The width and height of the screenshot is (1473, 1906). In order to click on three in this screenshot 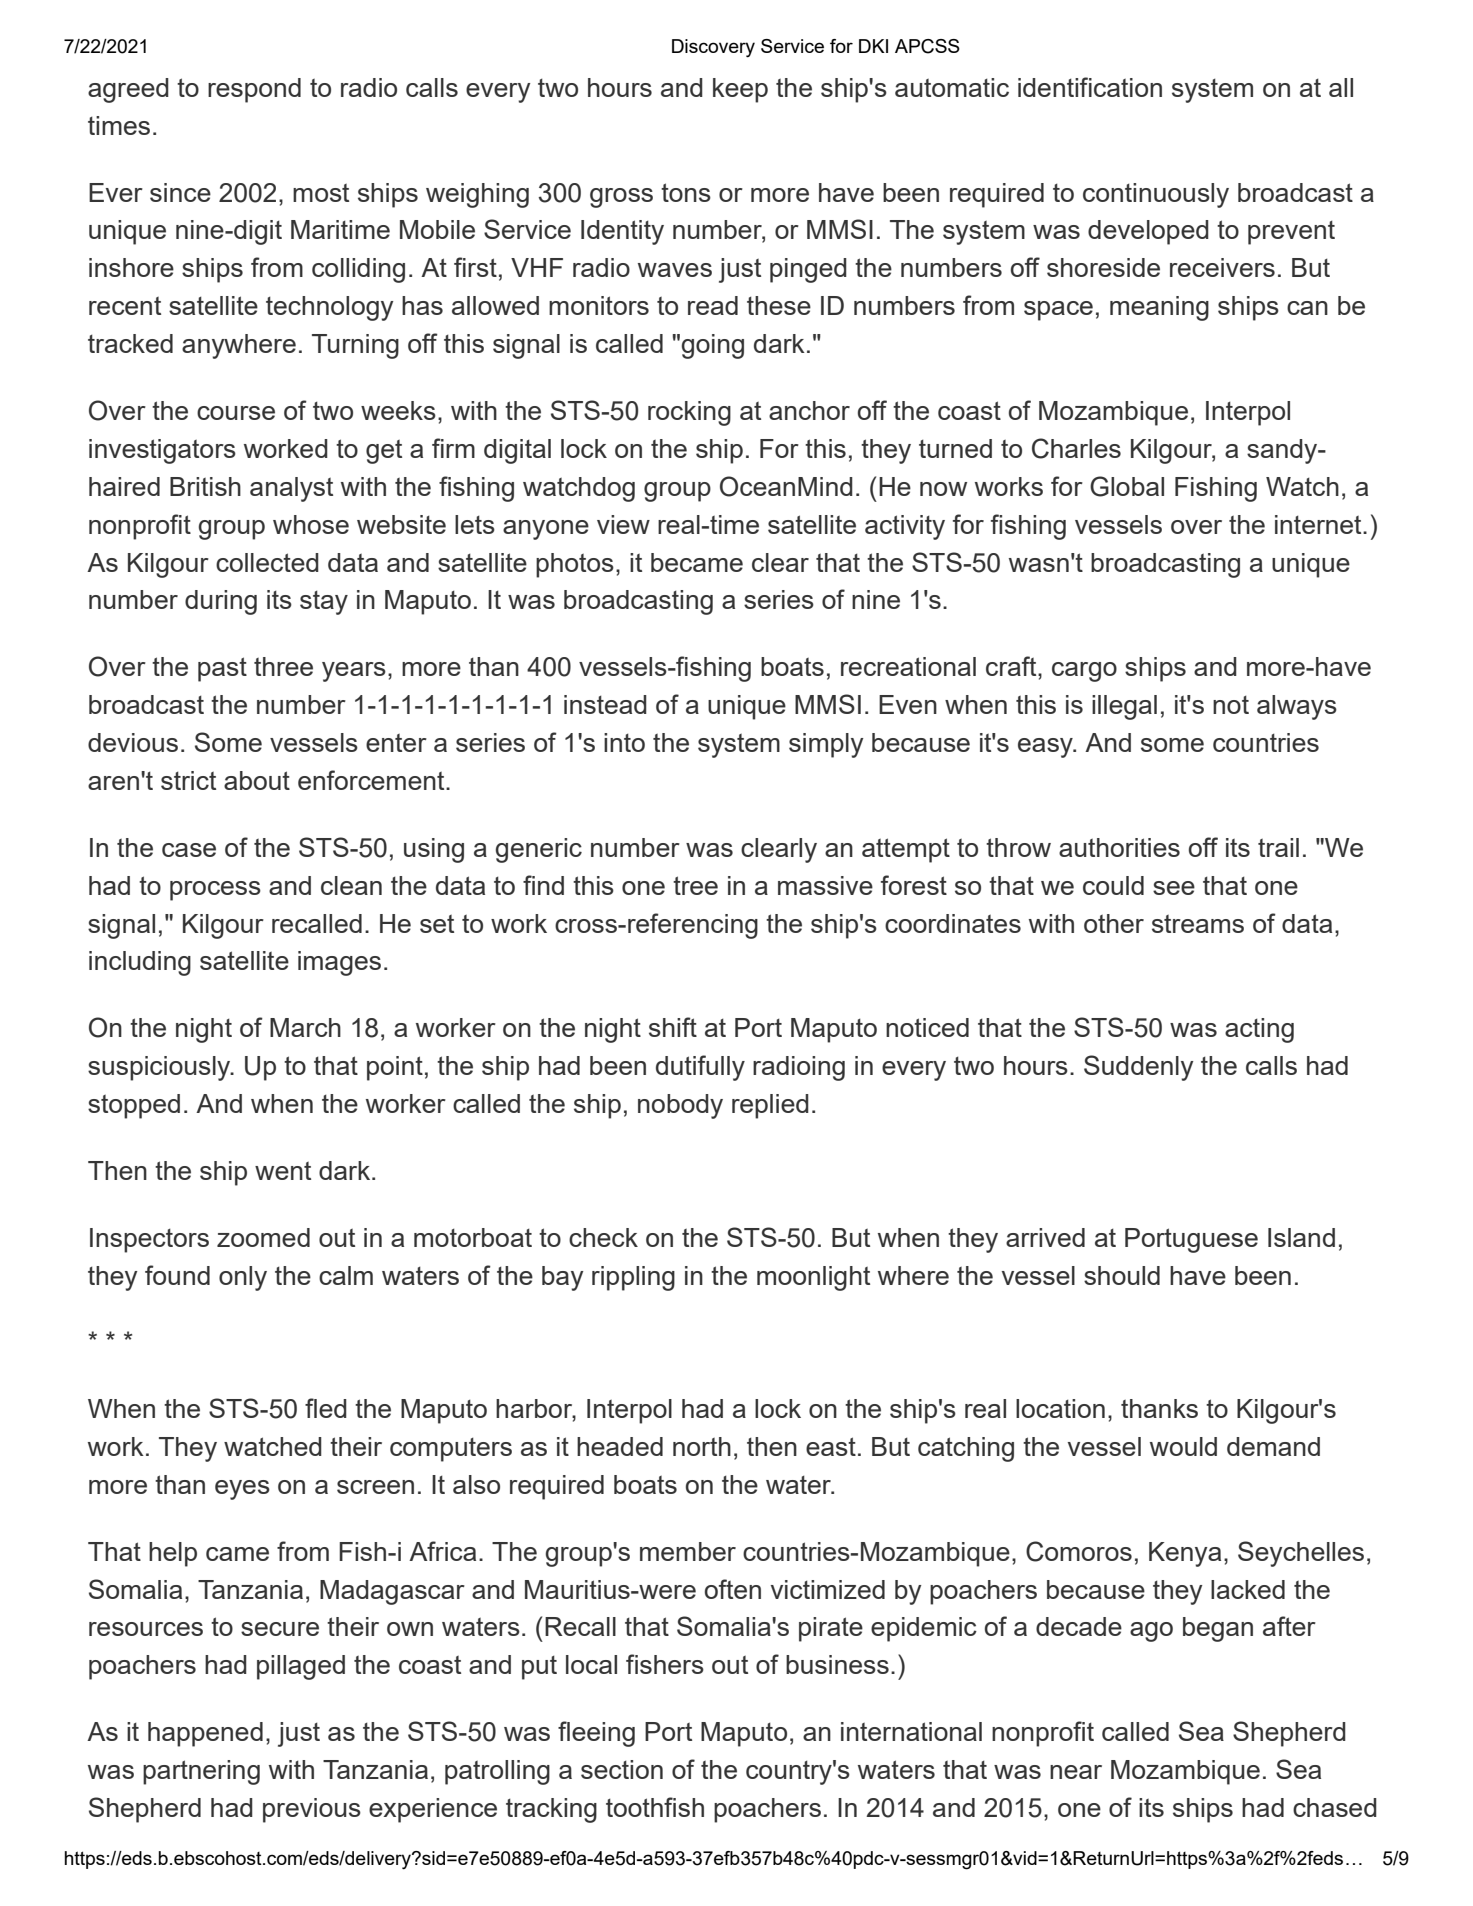, I will do `click(283, 666)`.
